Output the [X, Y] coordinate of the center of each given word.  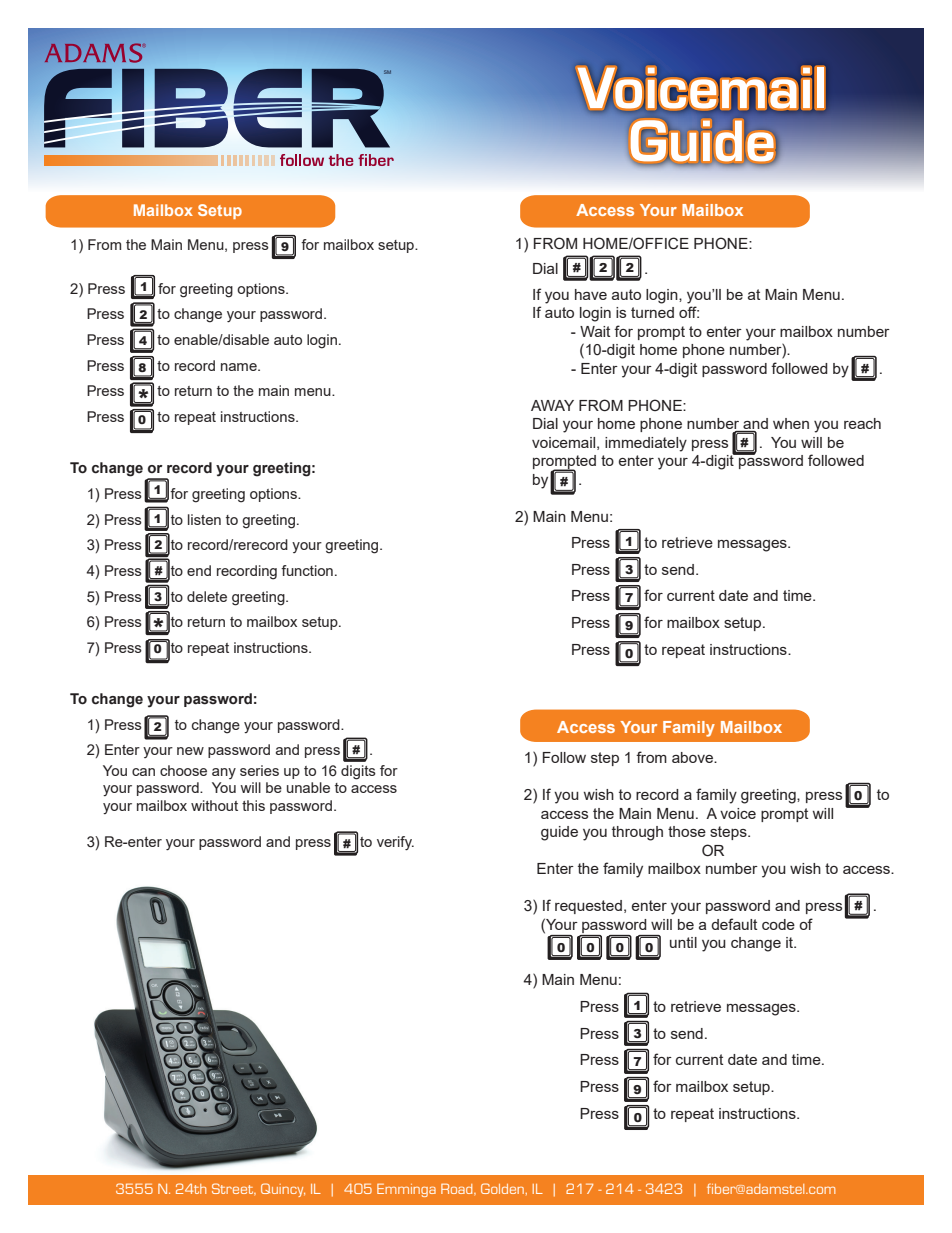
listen [204, 519]
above [693, 757]
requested [588, 907]
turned [652, 312]
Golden [502, 1188]
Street [234, 1189]
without [214, 805]
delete [207, 596]
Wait [595, 331]
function [307, 570]
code [778, 924]
